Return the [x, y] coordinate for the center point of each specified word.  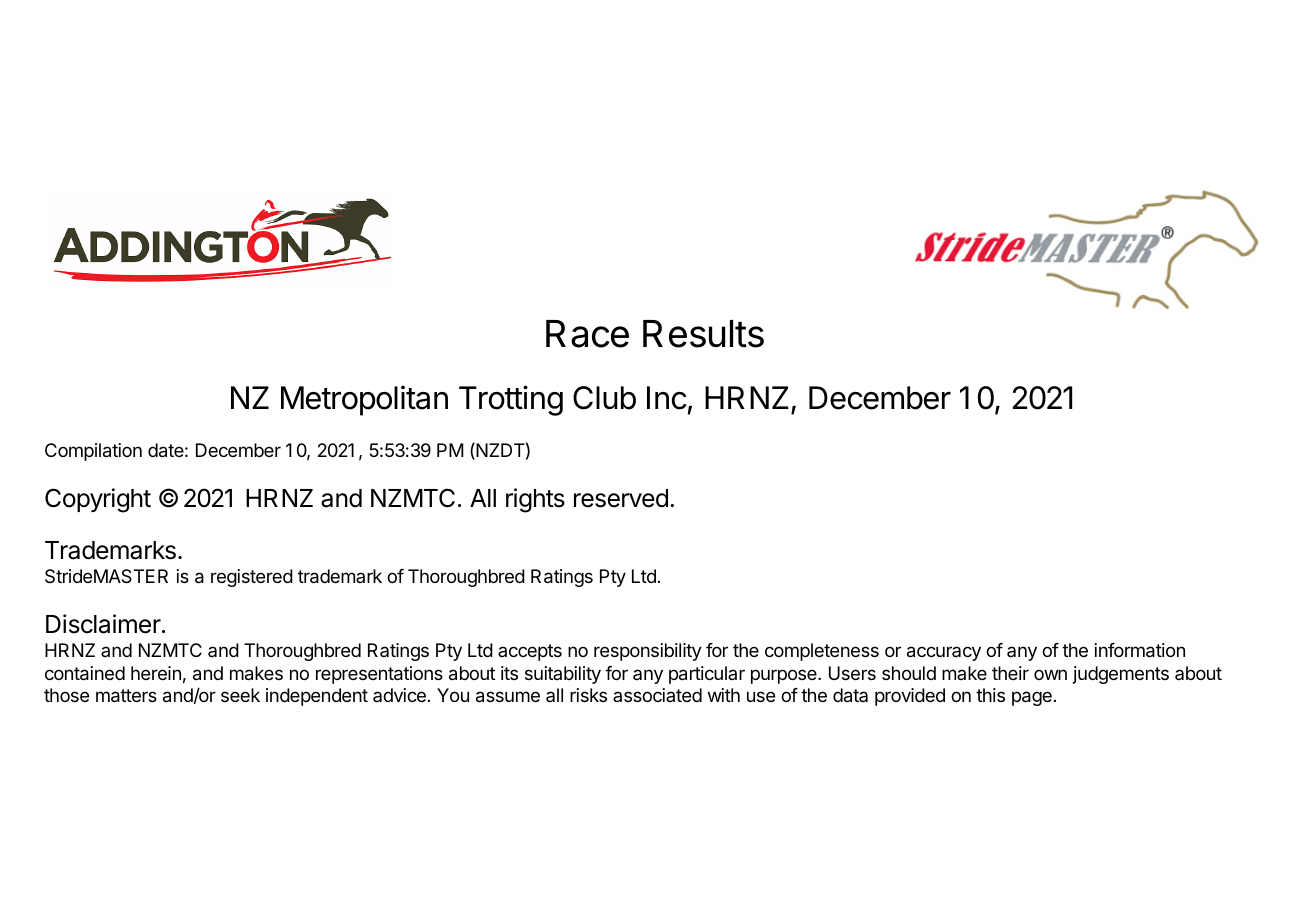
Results [703, 334]
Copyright [98, 500]
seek [240, 695]
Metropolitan [364, 400]
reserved [621, 498]
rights [535, 500]
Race [587, 334]
